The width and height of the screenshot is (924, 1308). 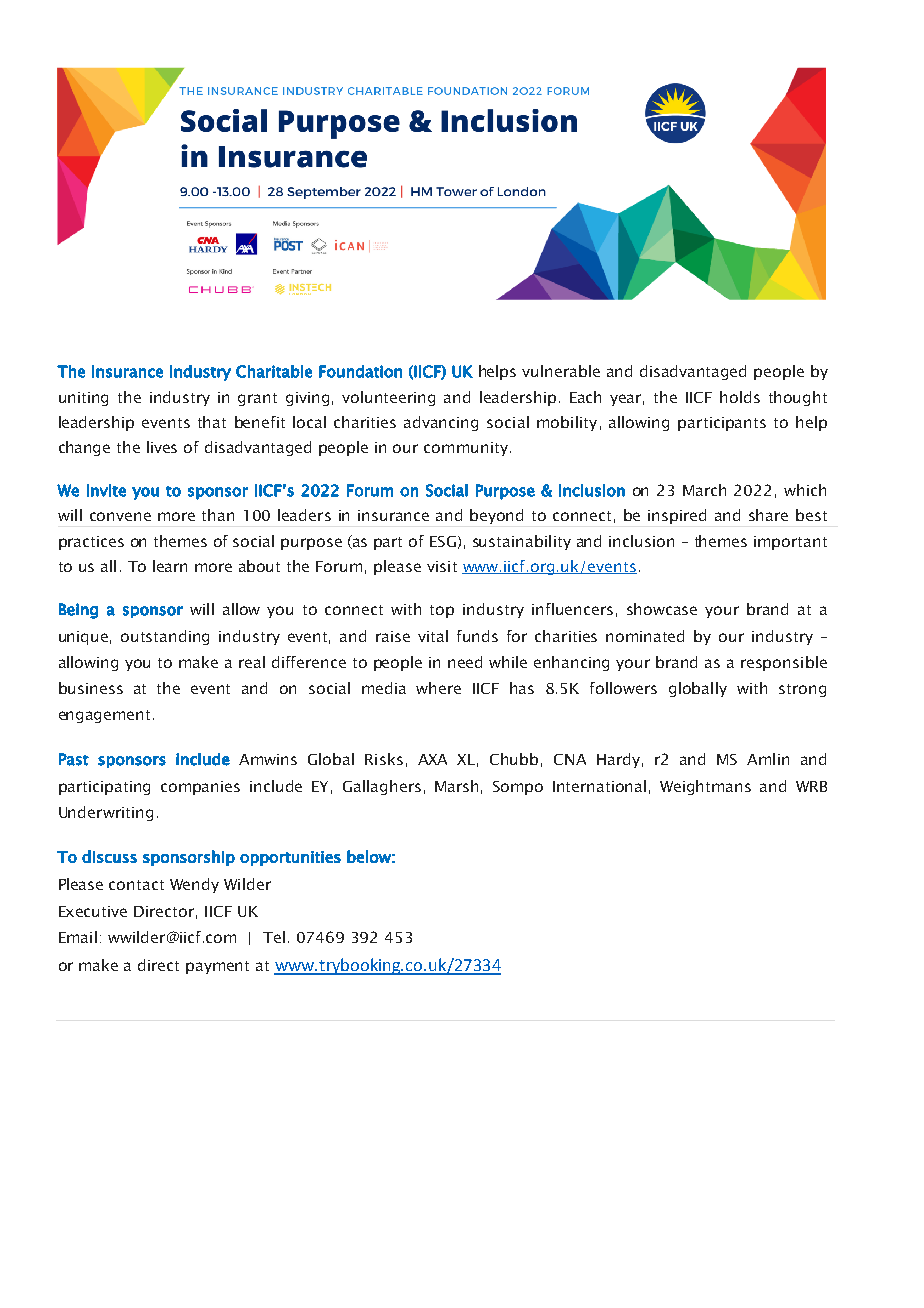 What do you see at coordinates (784, 663) in the screenshot?
I see `responsible` at bounding box center [784, 663].
